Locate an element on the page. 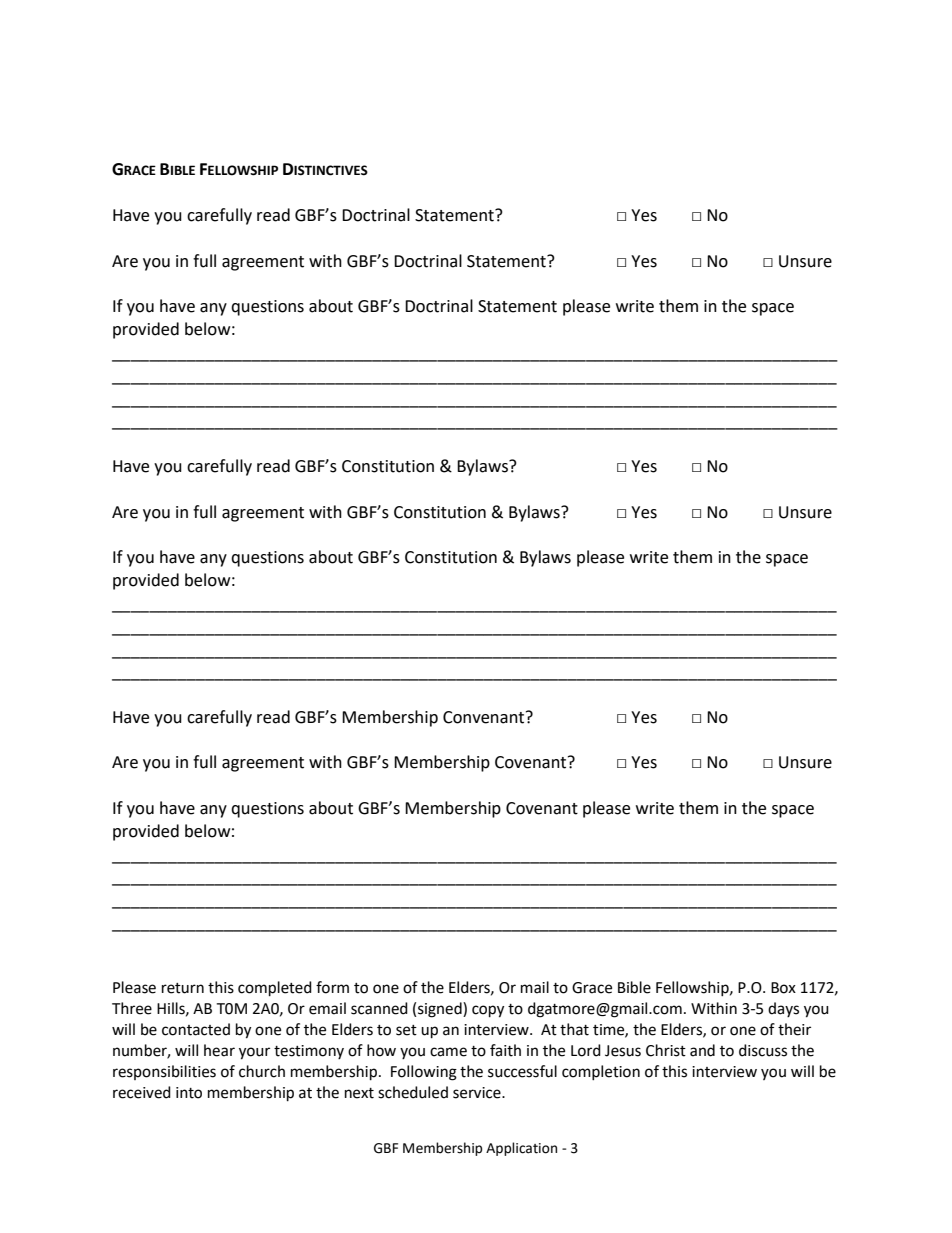 This document has height=1233, width=952. church is located at coordinates (262, 1071).
